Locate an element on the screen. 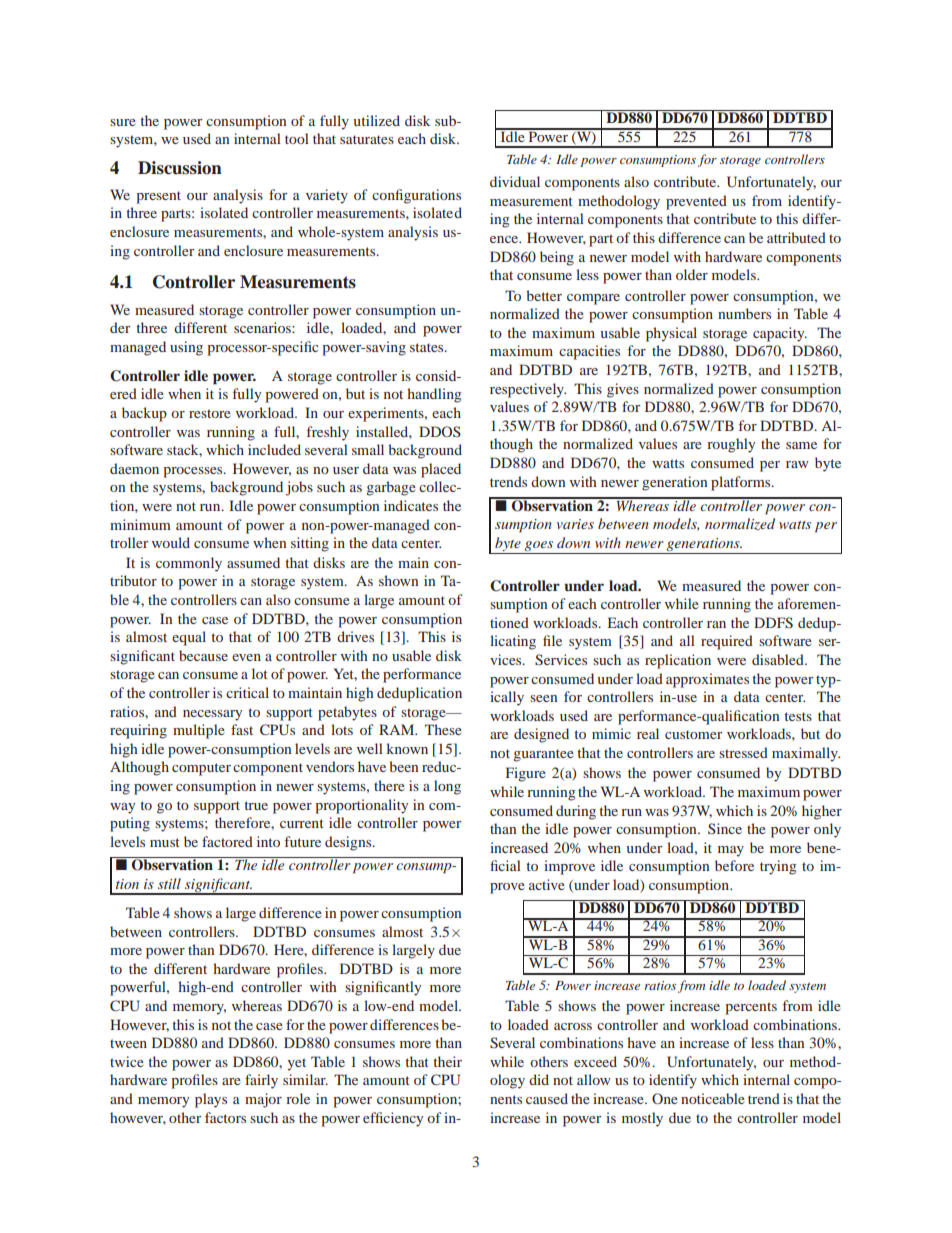 Image resolution: width=952 pixels, height=1233 pixels. states is located at coordinates (428, 347).
